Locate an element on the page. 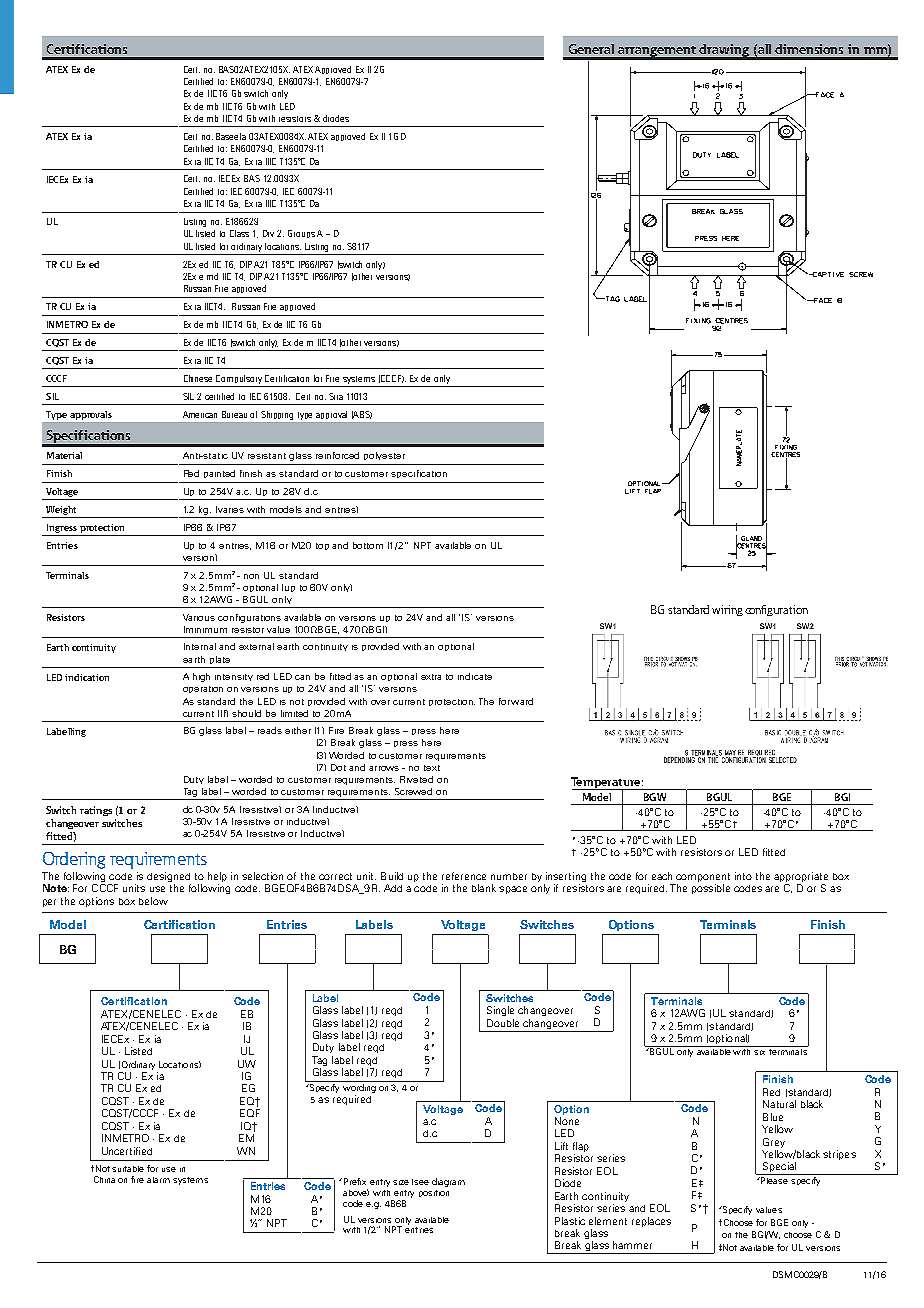 The image size is (924, 1308). alarm is located at coordinates (158, 1180).
